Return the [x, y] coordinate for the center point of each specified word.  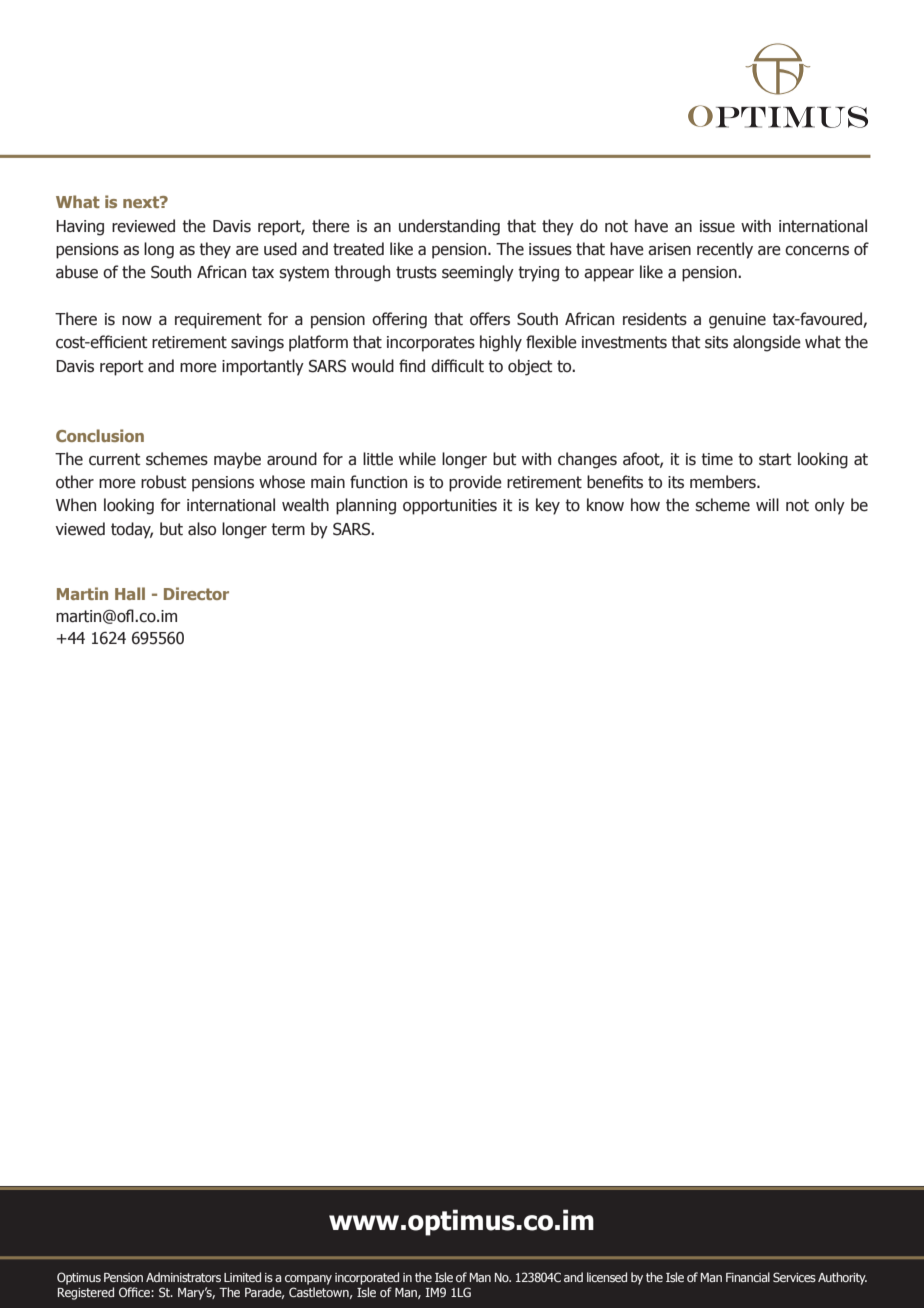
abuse [77, 272]
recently [725, 250]
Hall [130, 593]
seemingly [478, 273]
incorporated [367, 1278]
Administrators [183, 1277]
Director [196, 593]
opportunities [450, 507]
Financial [748, 1277]
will [767, 504]
